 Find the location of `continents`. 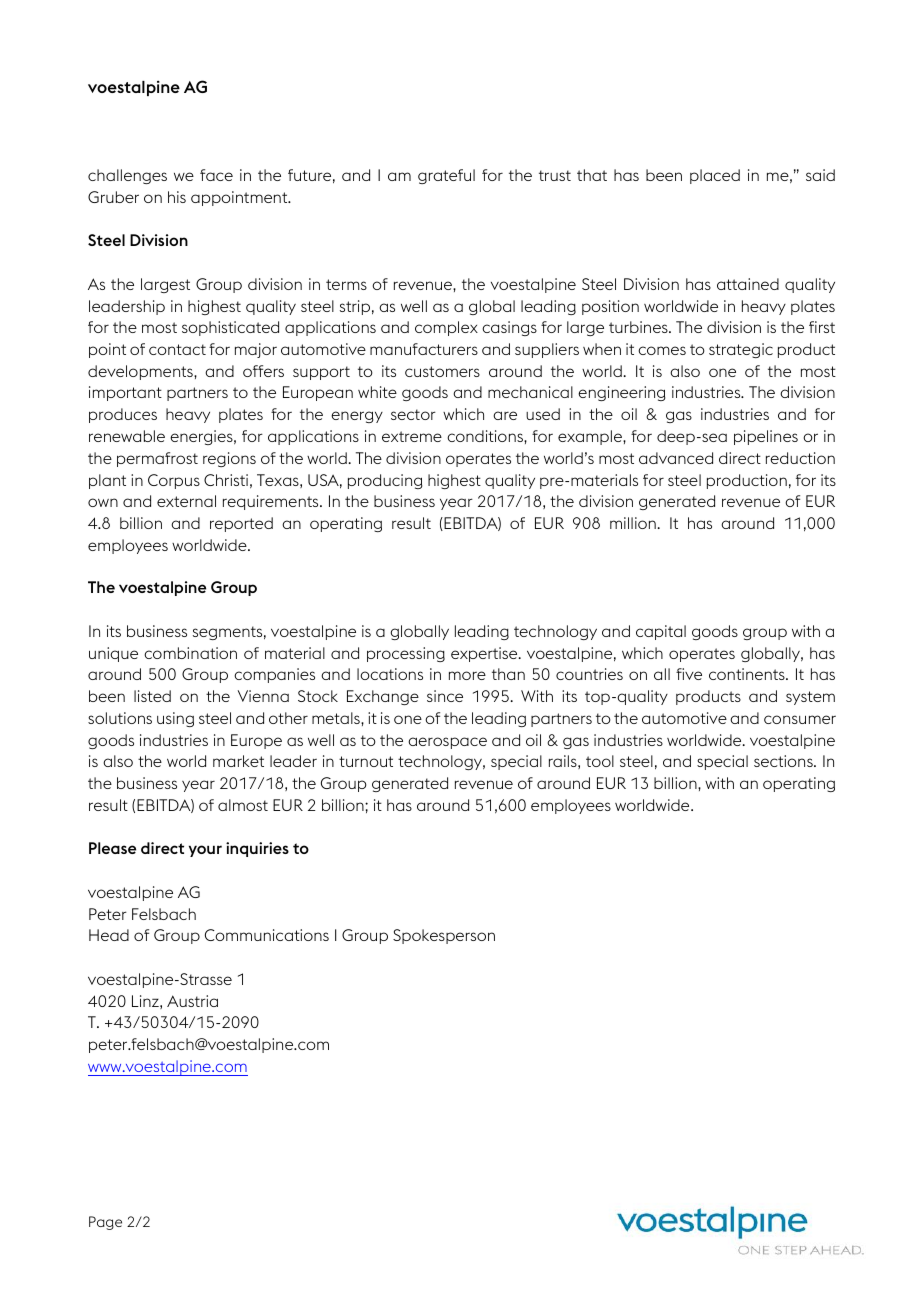

continents is located at coordinates (748, 674).
